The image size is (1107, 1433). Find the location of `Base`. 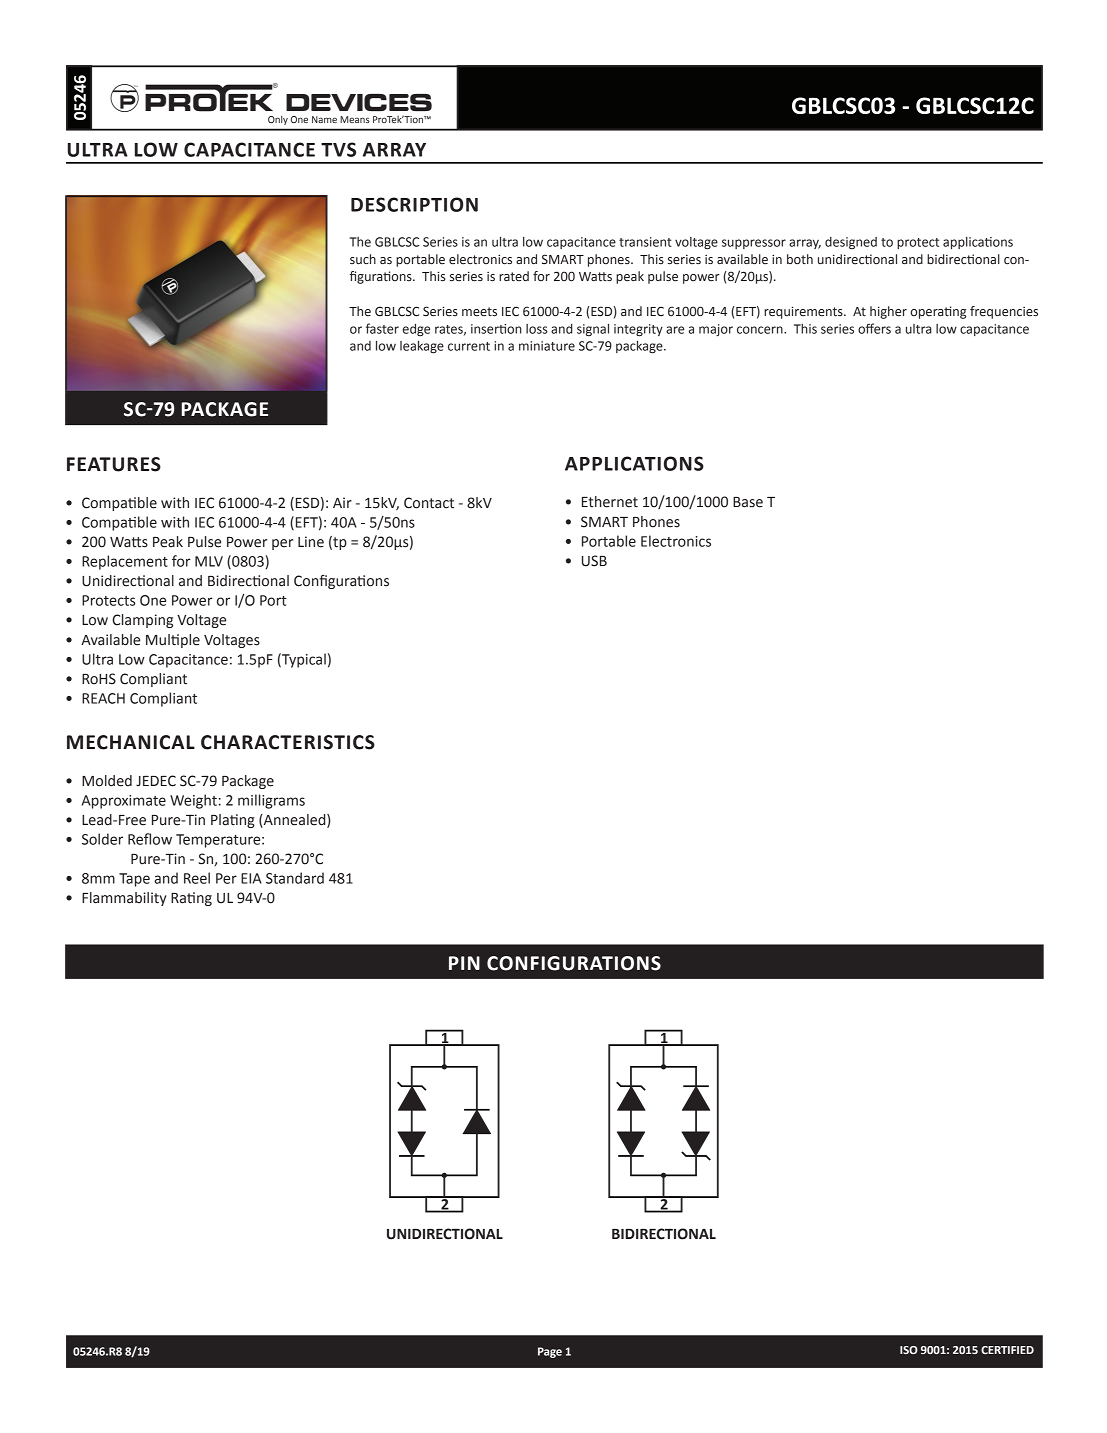

Base is located at coordinates (748, 502).
